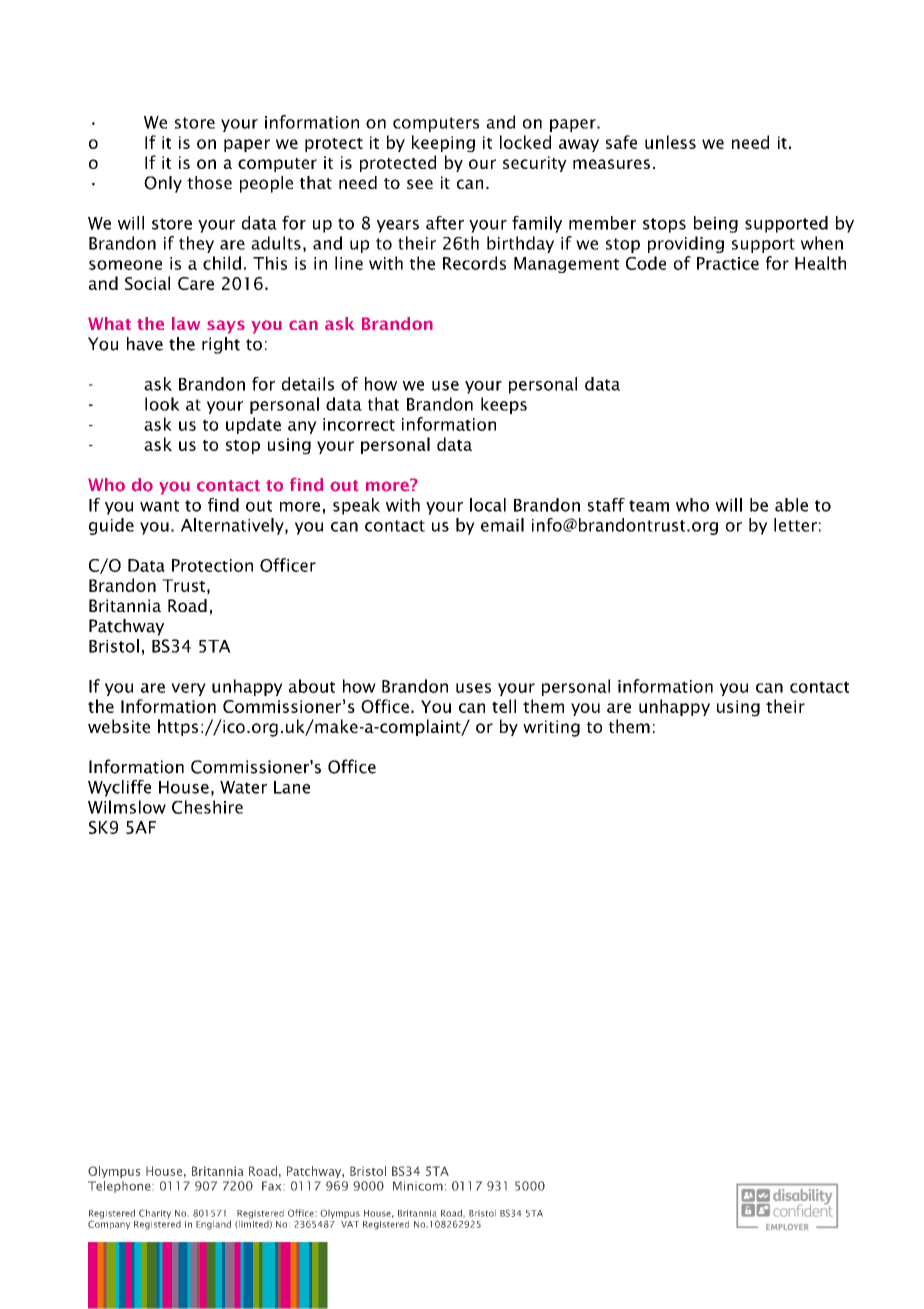 The image size is (924, 1309). What do you see at coordinates (551, 728) in the image?
I see `writing` at bounding box center [551, 728].
